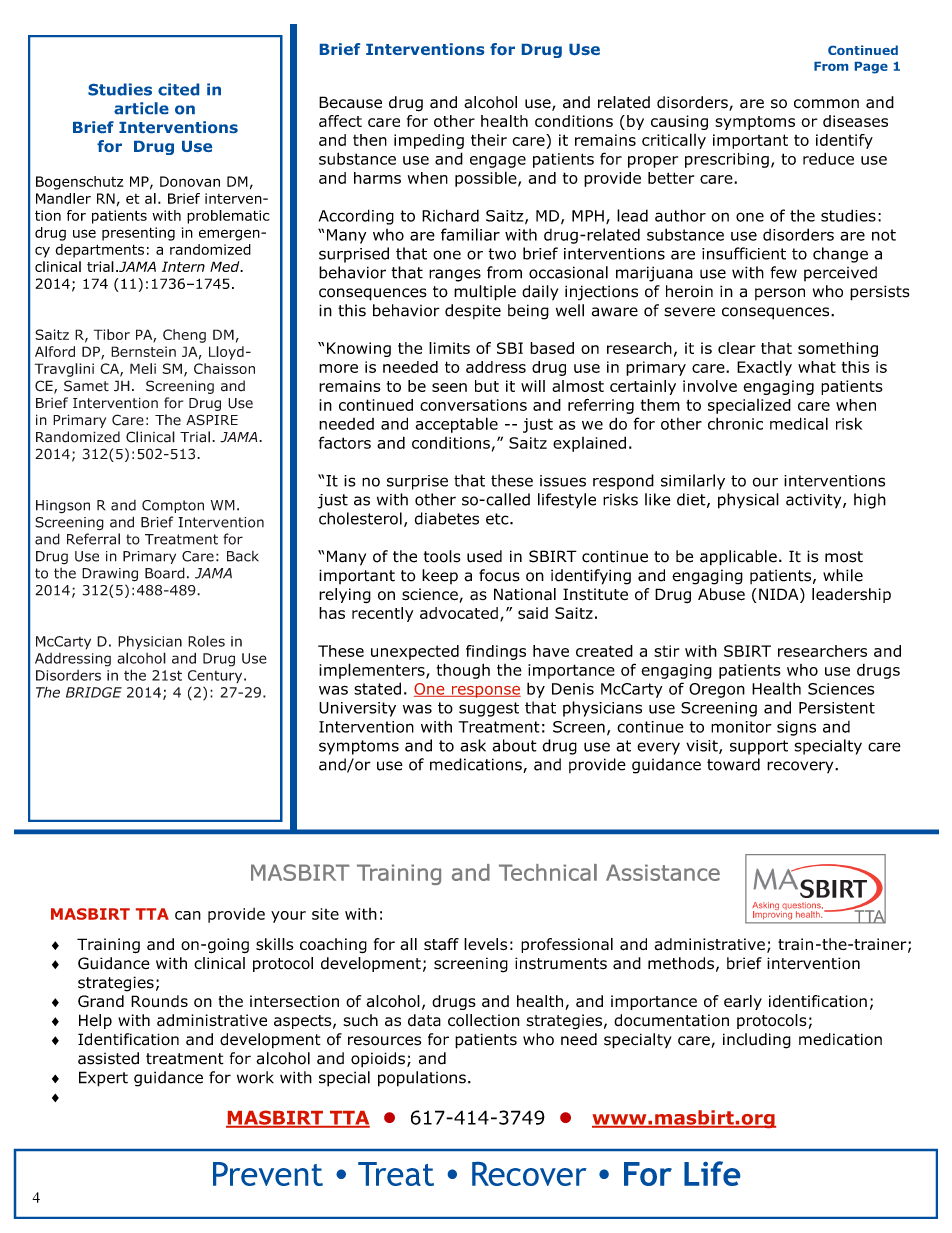  What do you see at coordinates (826, 104) in the page?
I see `common` at bounding box center [826, 104].
